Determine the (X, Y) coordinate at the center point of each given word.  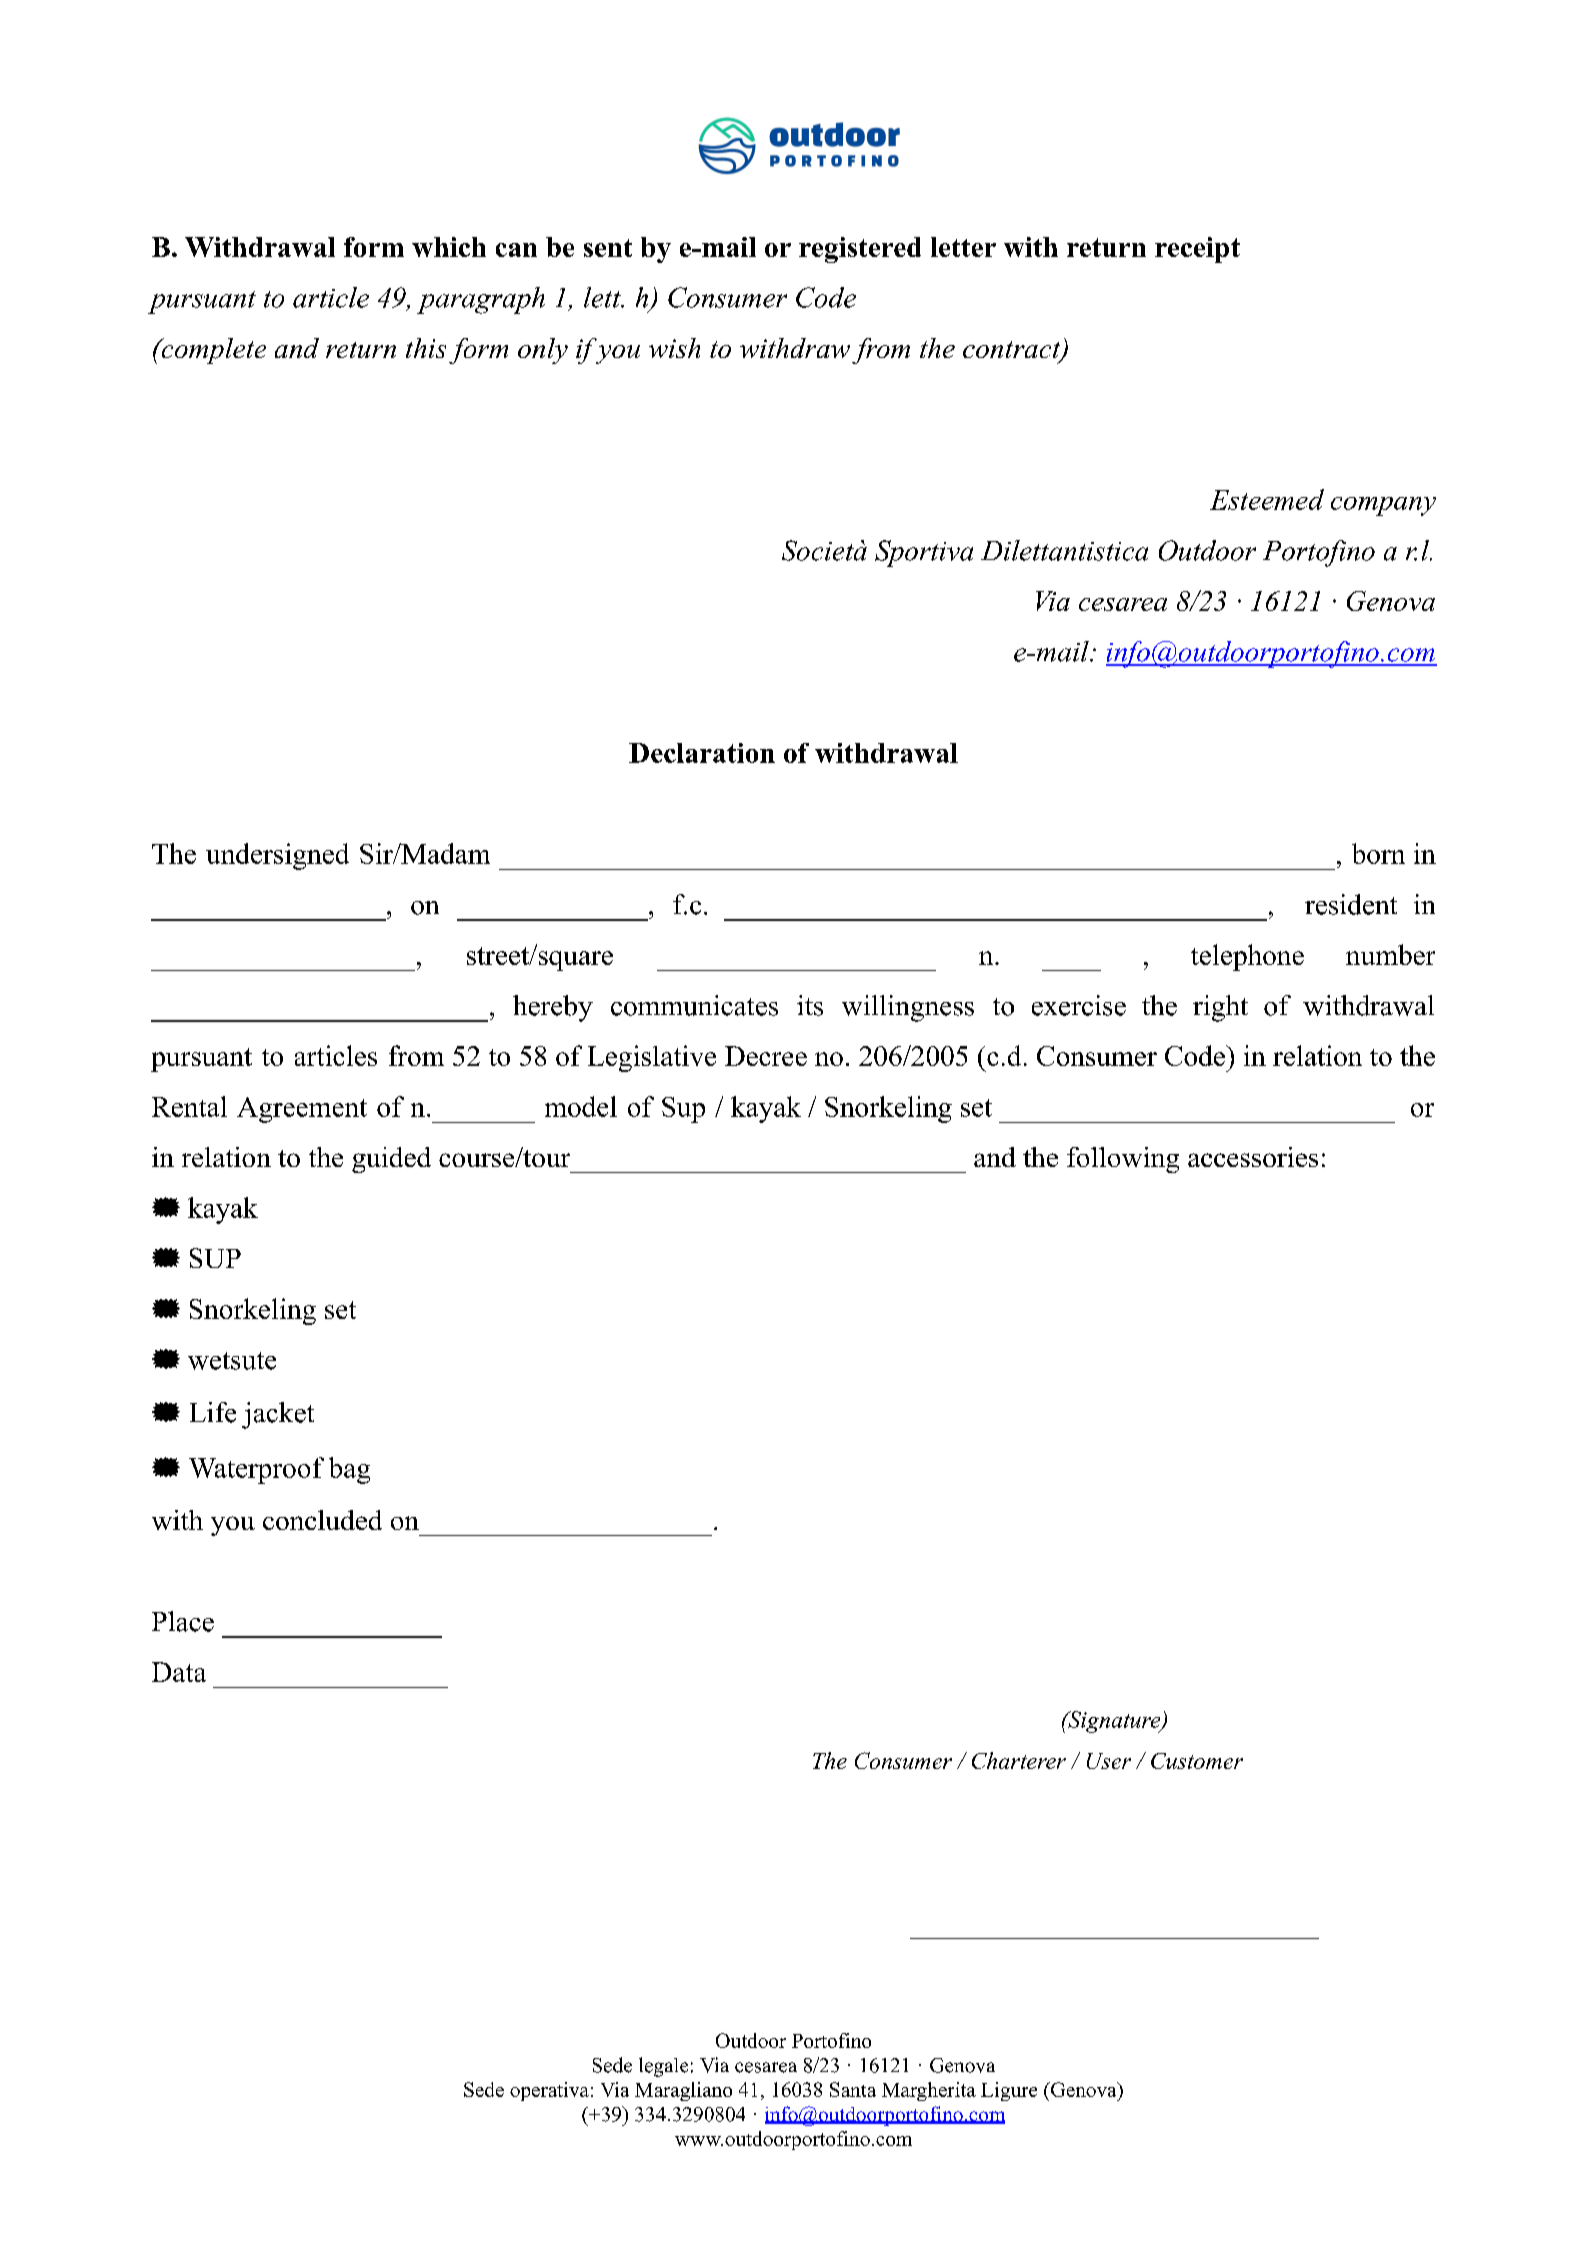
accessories (1253, 1157)
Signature (1114, 1722)
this (426, 348)
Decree (766, 1056)
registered (860, 250)
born (1378, 853)
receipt (1197, 250)
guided (391, 1160)
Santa (853, 2089)
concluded (322, 1520)
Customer (1197, 1761)
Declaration (702, 753)
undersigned (277, 856)
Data (179, 1672)
